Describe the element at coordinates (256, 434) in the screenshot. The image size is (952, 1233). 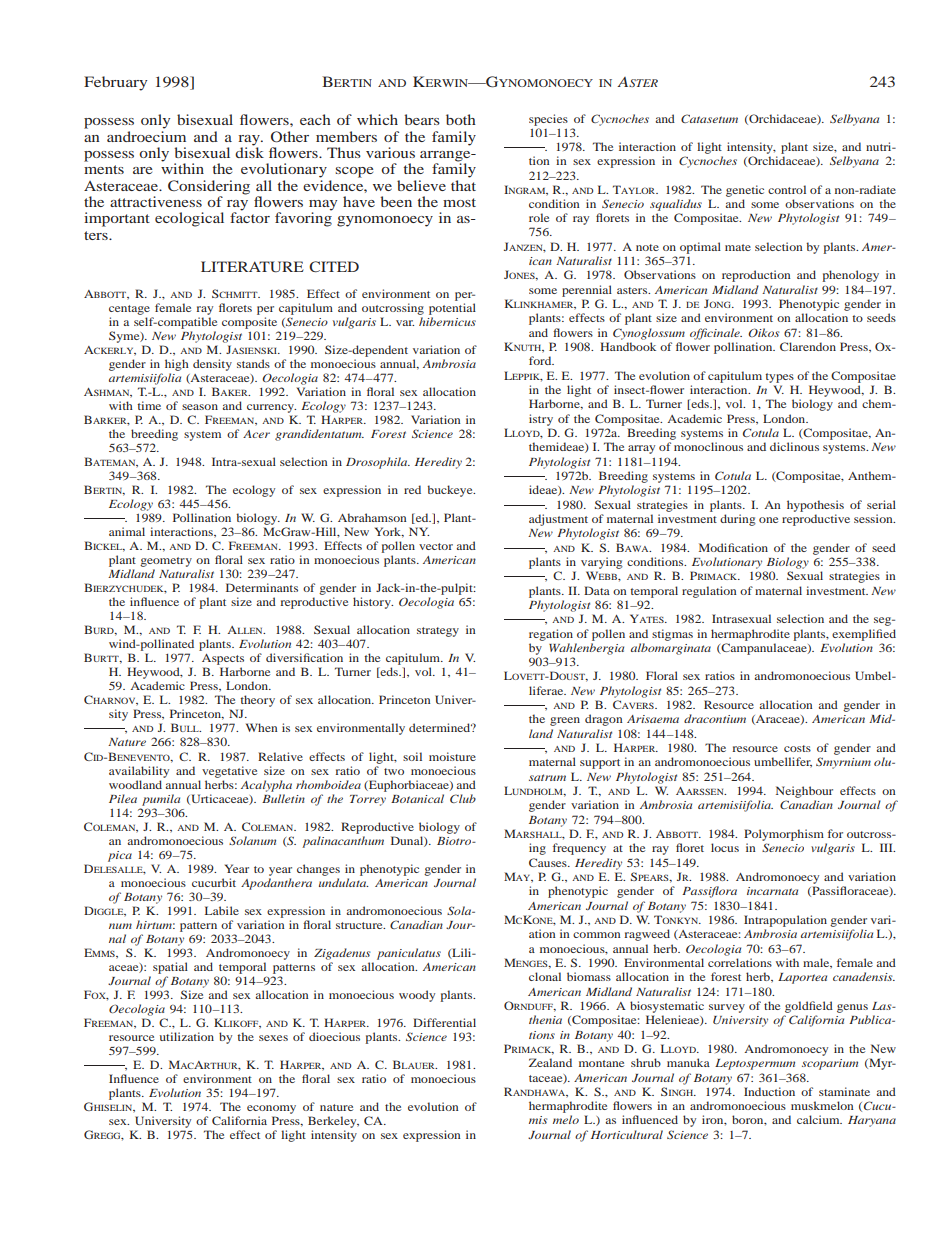
I see `Acer` at that location.
